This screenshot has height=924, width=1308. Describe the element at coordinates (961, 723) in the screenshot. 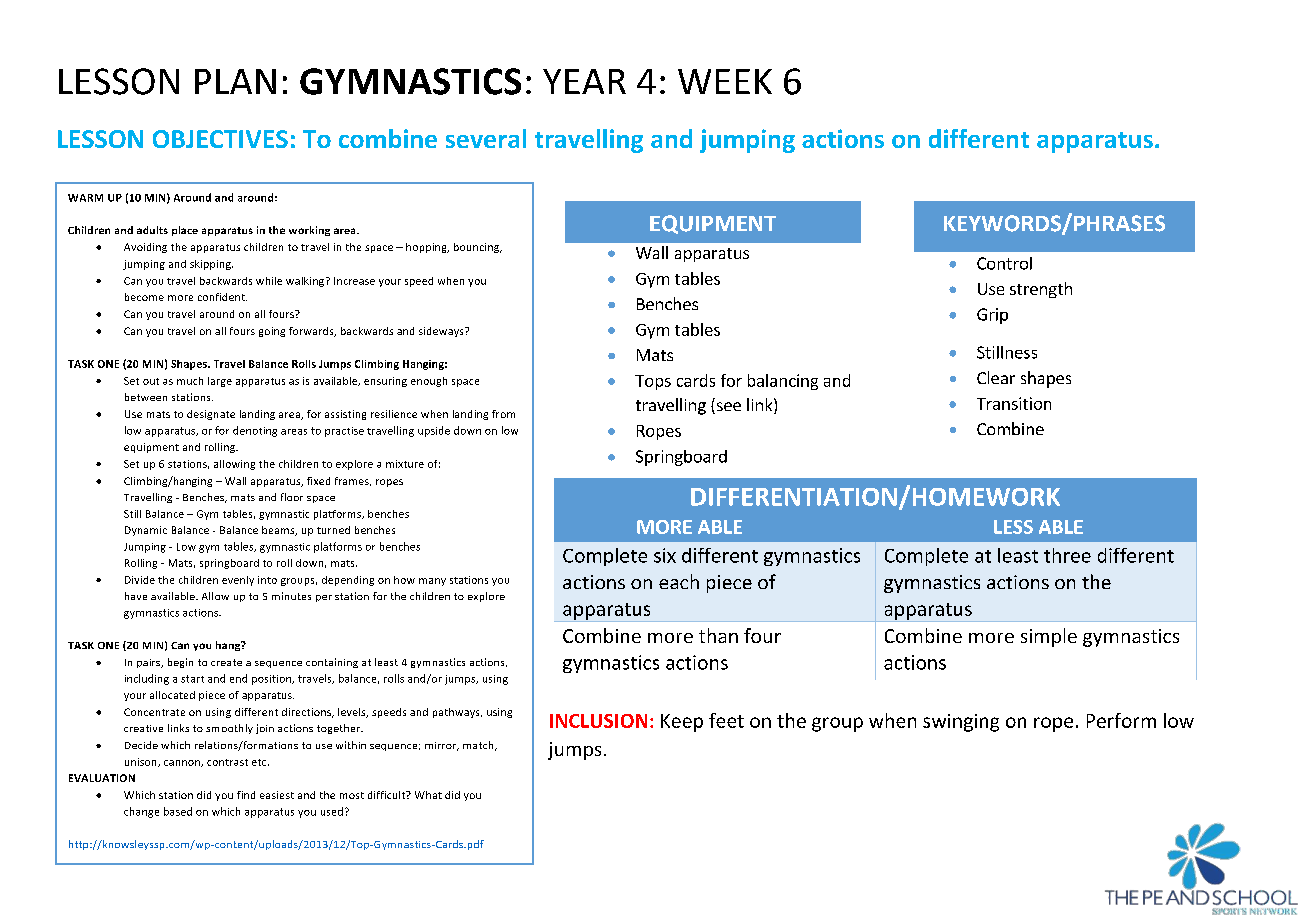

I see `swinging` at that location.
